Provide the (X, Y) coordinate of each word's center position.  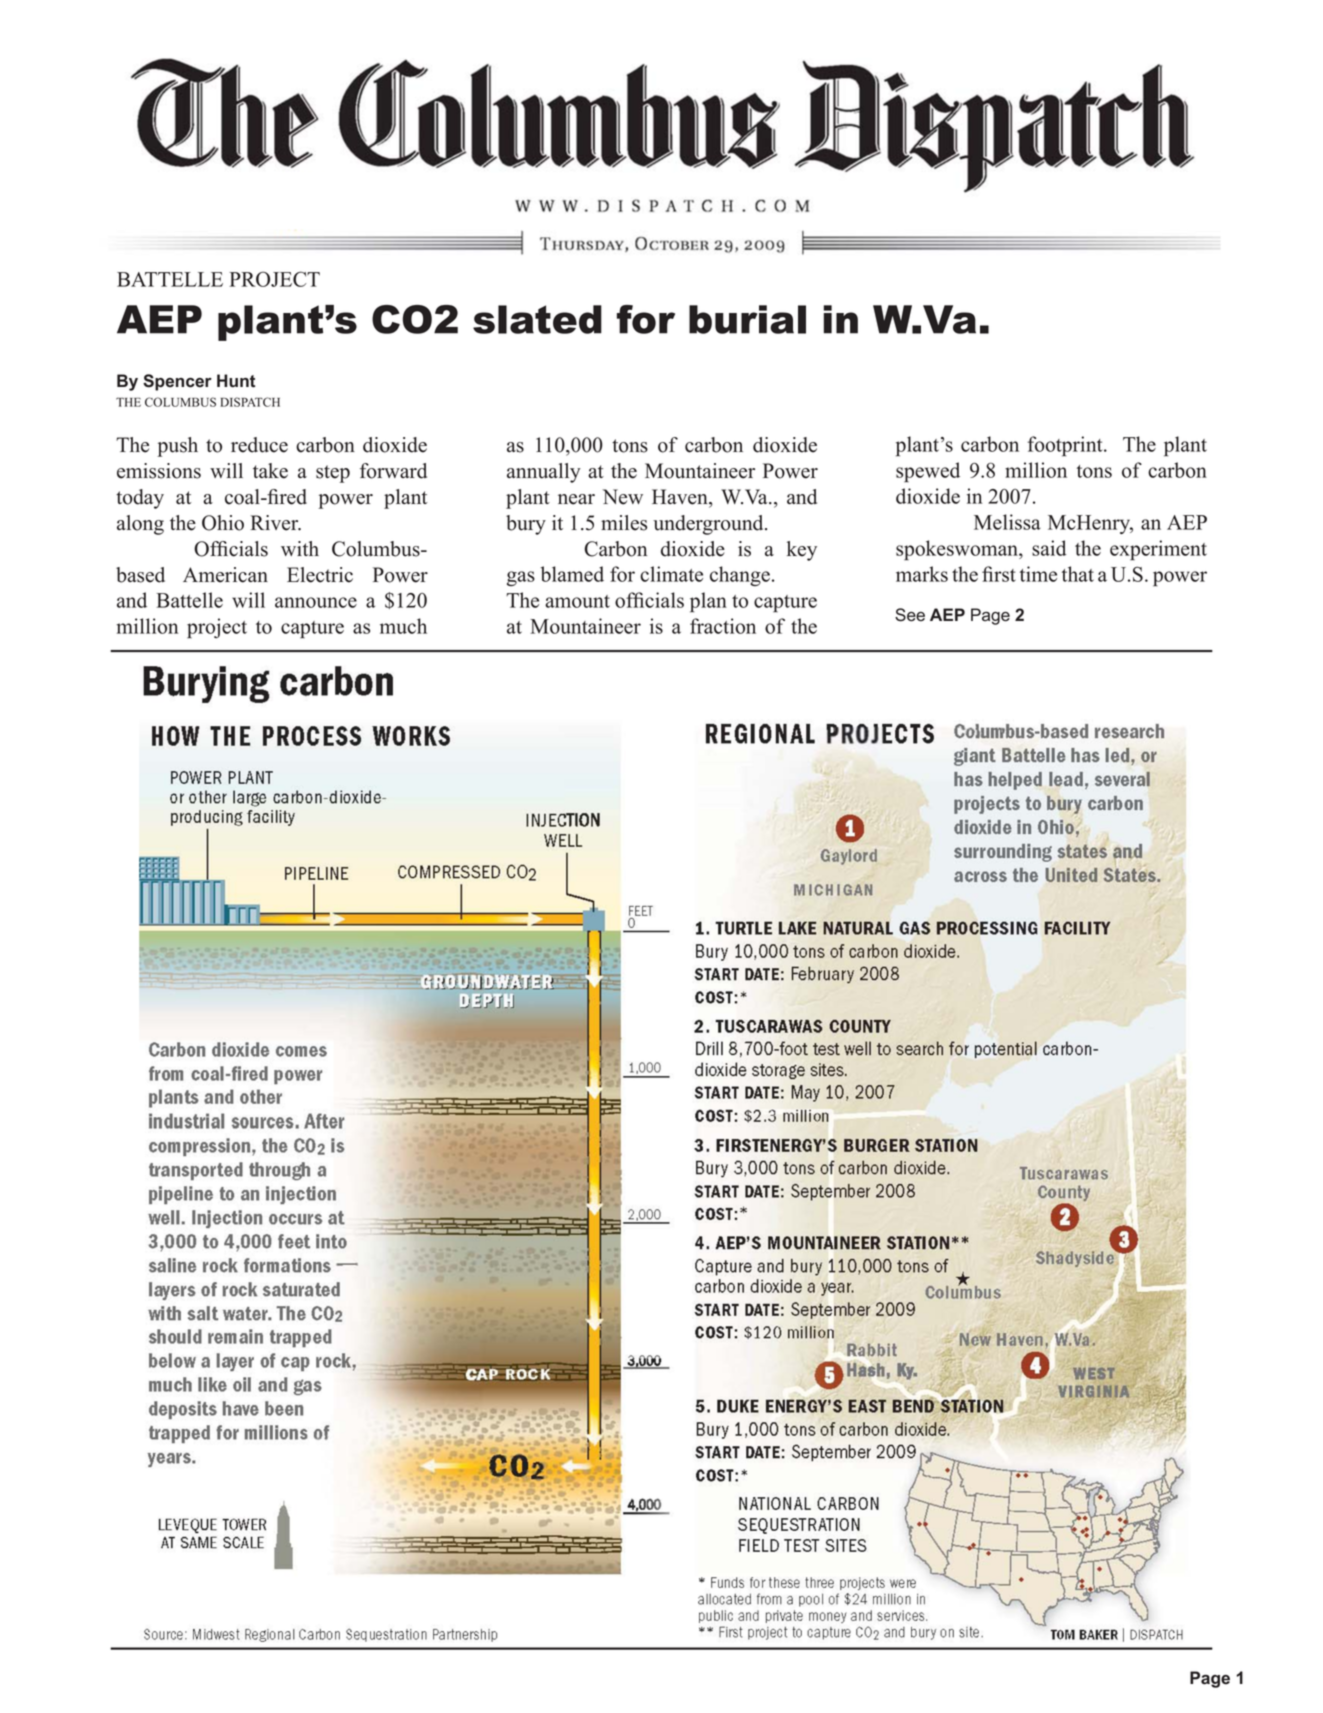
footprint (1066, 446)
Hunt (236, 381)
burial (747, 319)
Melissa (1007, 522)
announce (316, 602)
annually (544, 473)
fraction (723, 626)
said (1049, 548)
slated (537, 319)
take (270, 471)
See (910, 615)
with (300, 548)
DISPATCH (250, 402)
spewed (928, 472)
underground (709, 525)
